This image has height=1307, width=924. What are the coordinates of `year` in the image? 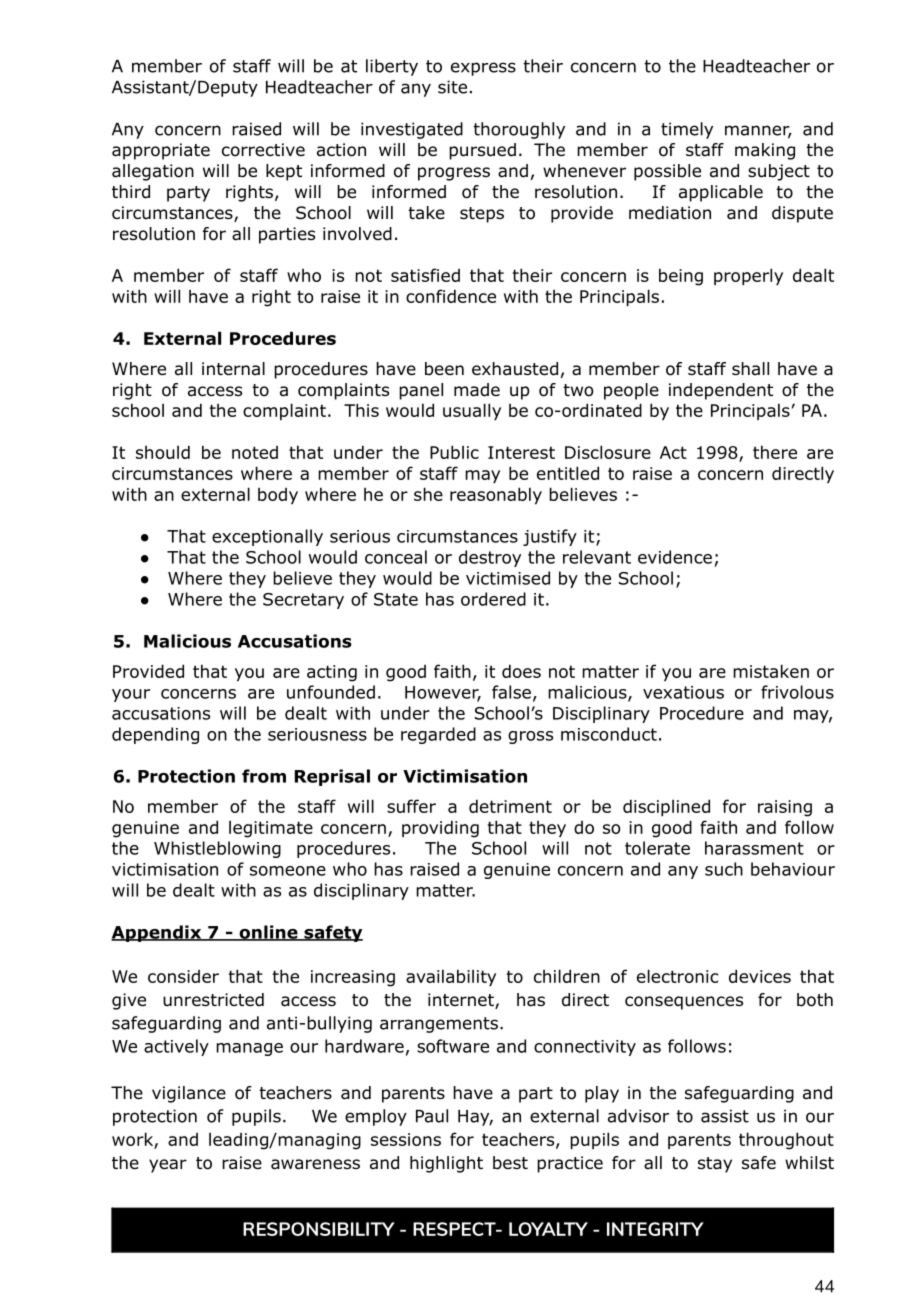 It's located at (168, 1166).
